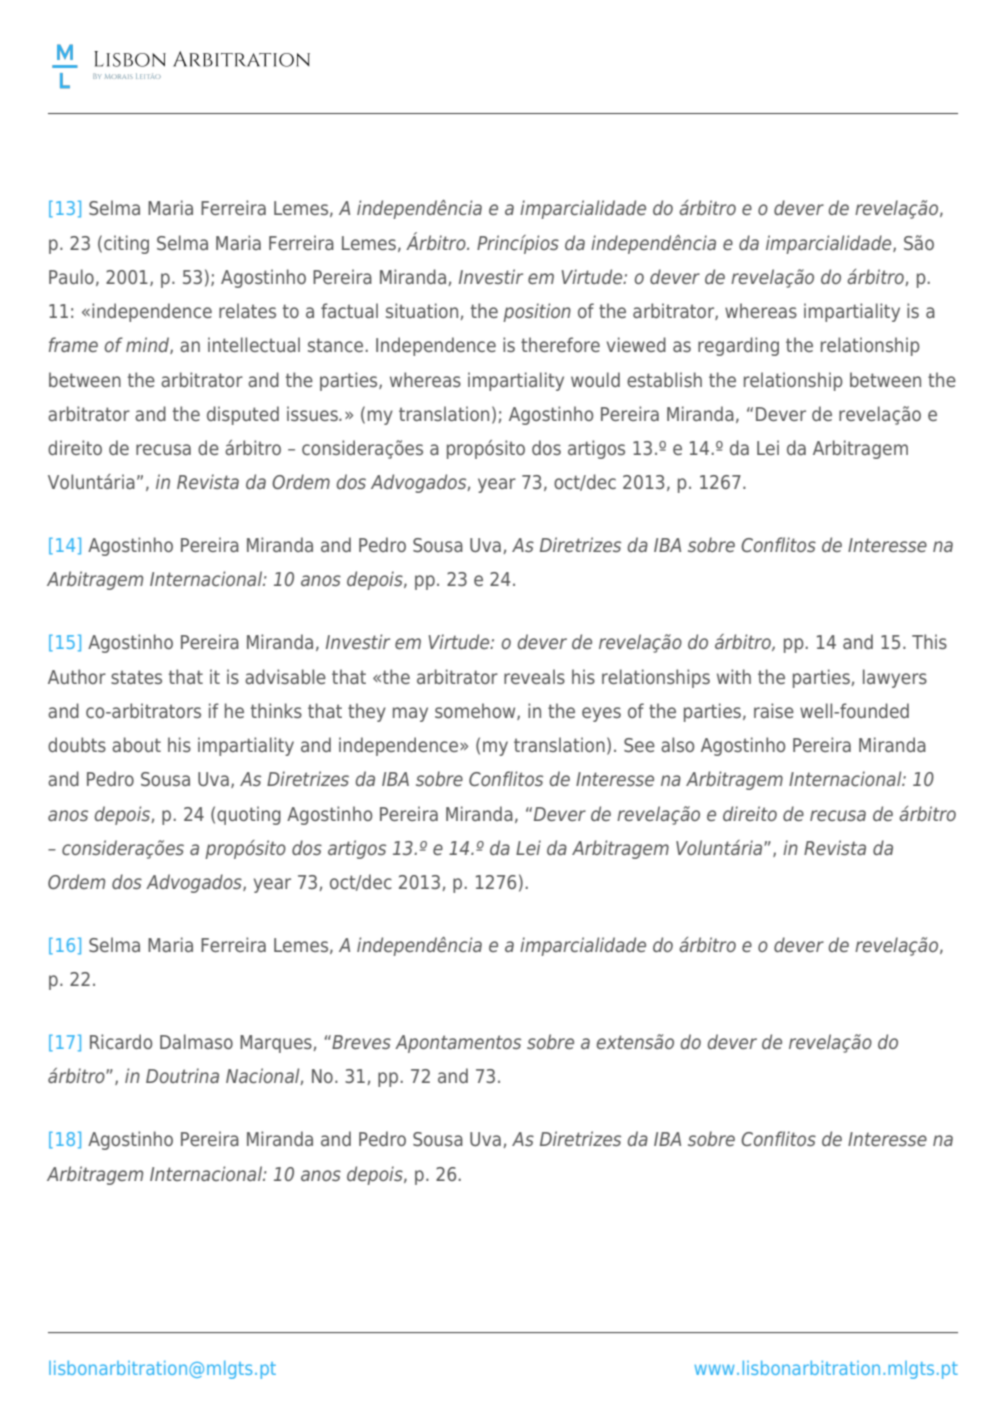  What do you see at coordinates (774, 710) in the screenshot?
I see `raise` at bounding box center [774, 710].
